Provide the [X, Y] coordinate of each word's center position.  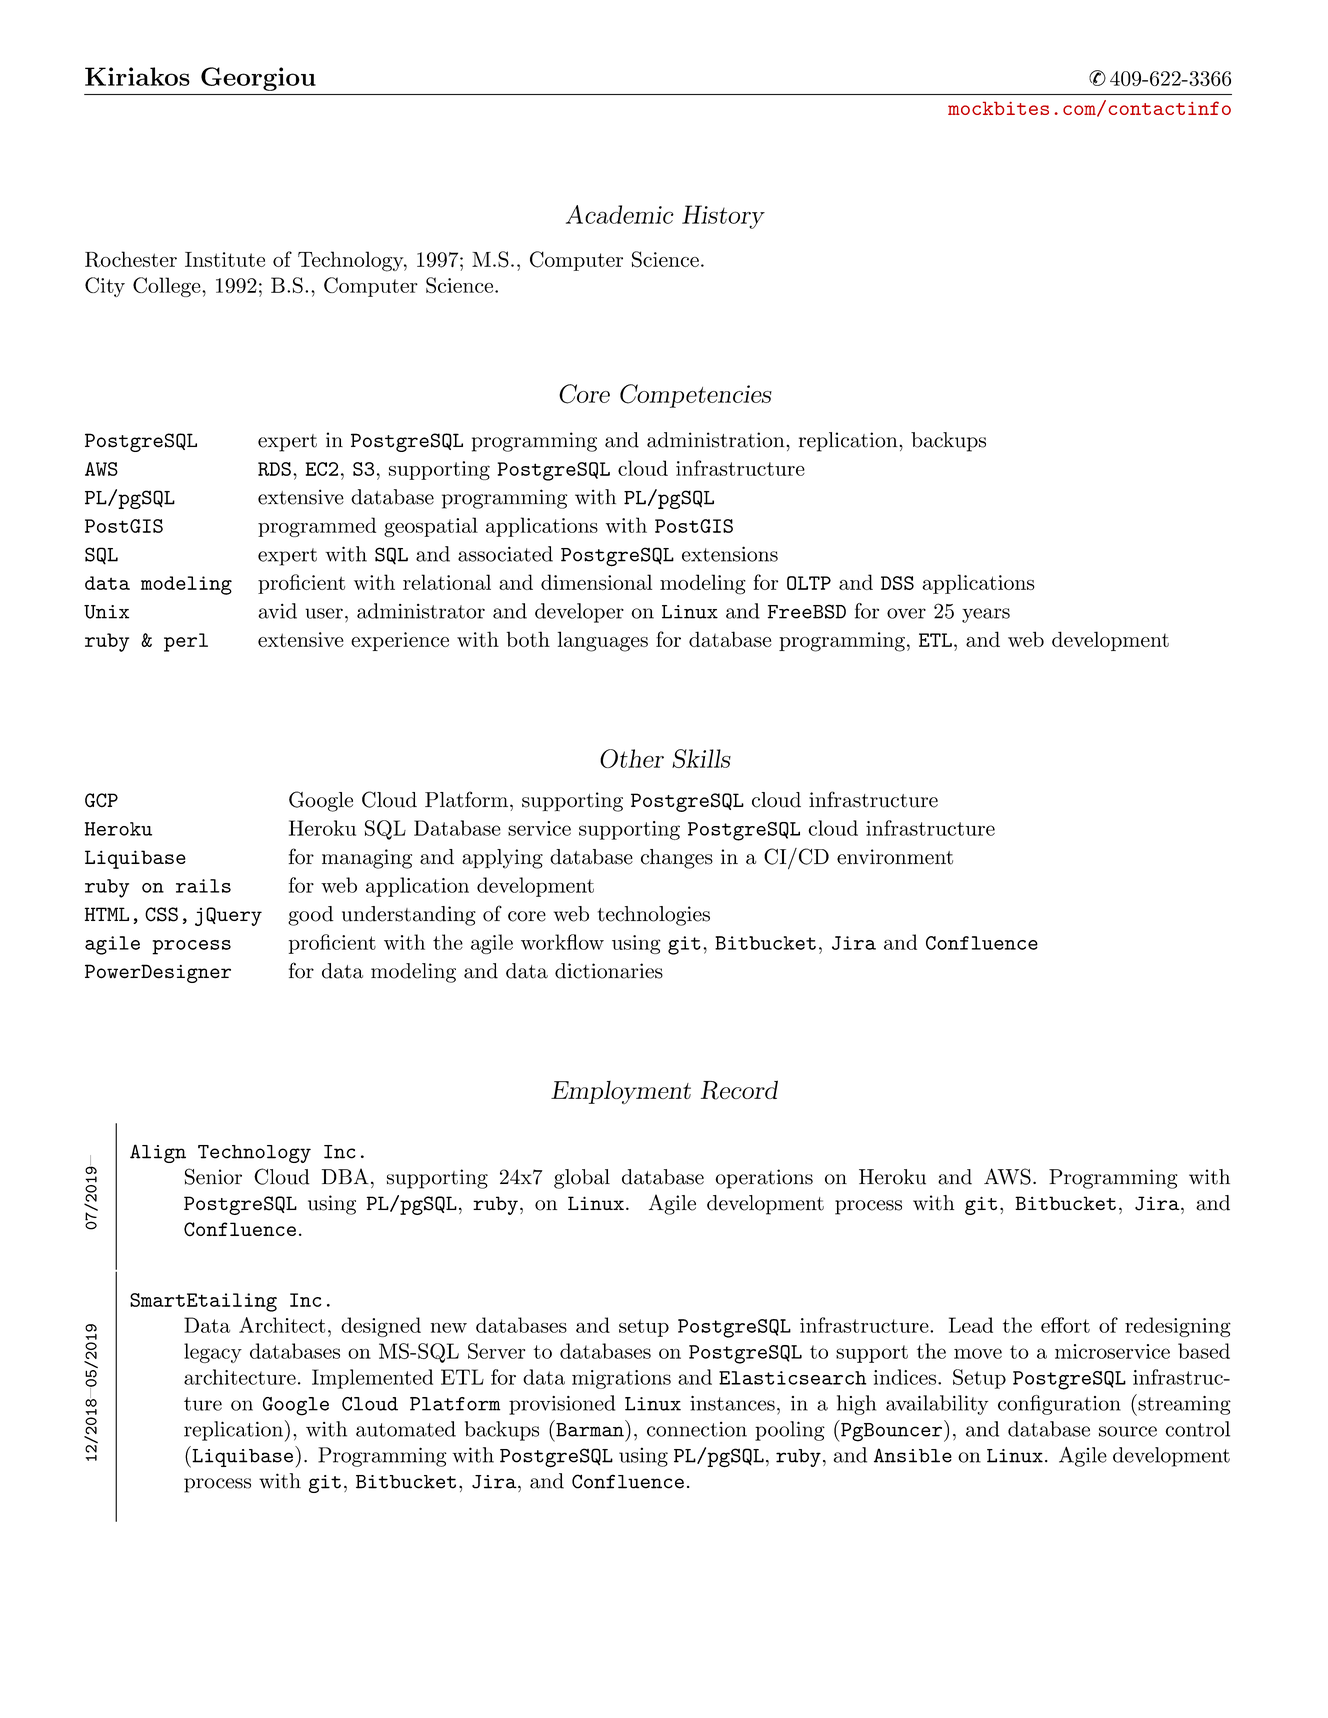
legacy [213, 1353]
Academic [620, 214]
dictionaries [609, 971]
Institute [225, 259]
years [986, 615]
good [310, 916]
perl [186, 642]
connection [697, 1429]
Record [739, 1090]
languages [603, 641]
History [723, 217]
